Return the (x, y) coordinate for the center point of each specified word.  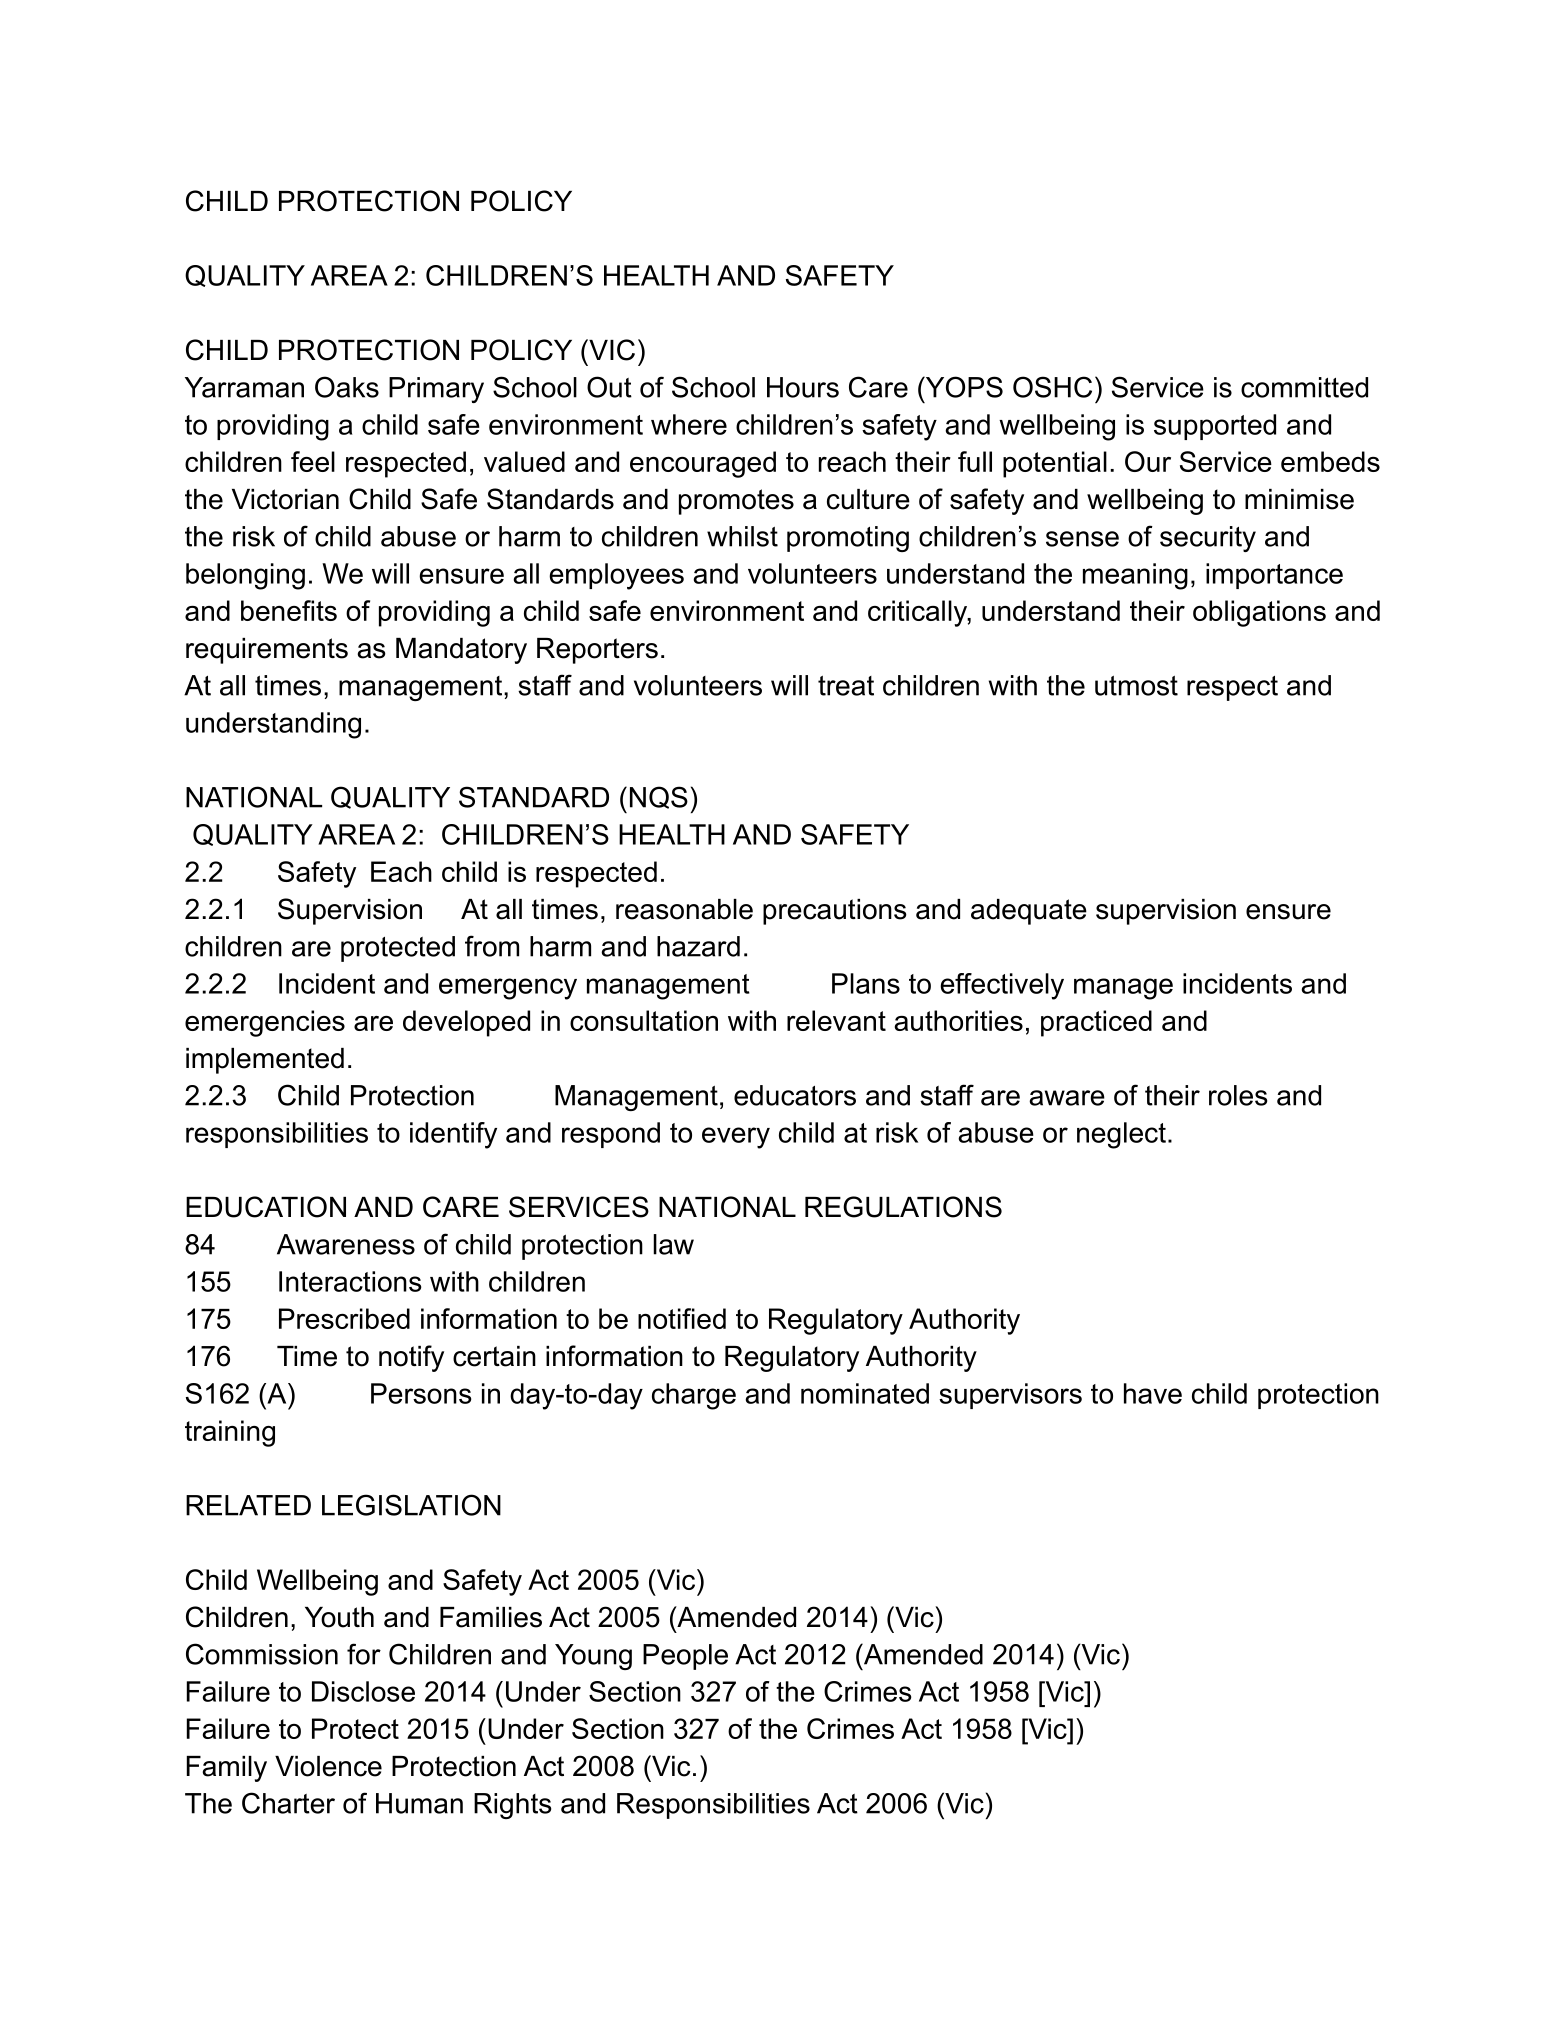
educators (795, 1095)
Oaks (347, 387)
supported (1215, 427)
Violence (328, 1766)
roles (1238, 1095)
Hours (803, 387)
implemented (265, 1061)
